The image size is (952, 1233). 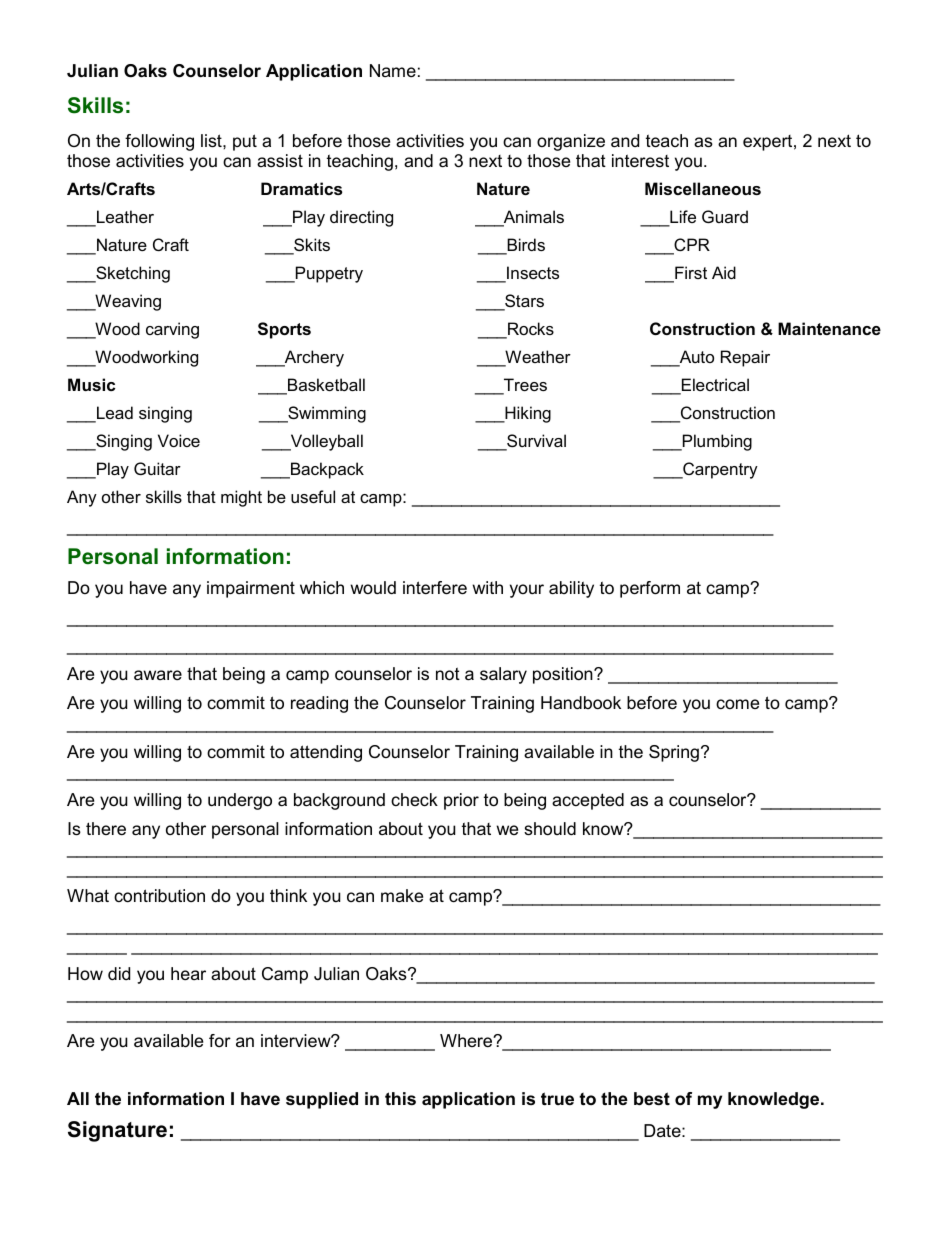 I want to click on impairment, so click(x=251, y=589).
